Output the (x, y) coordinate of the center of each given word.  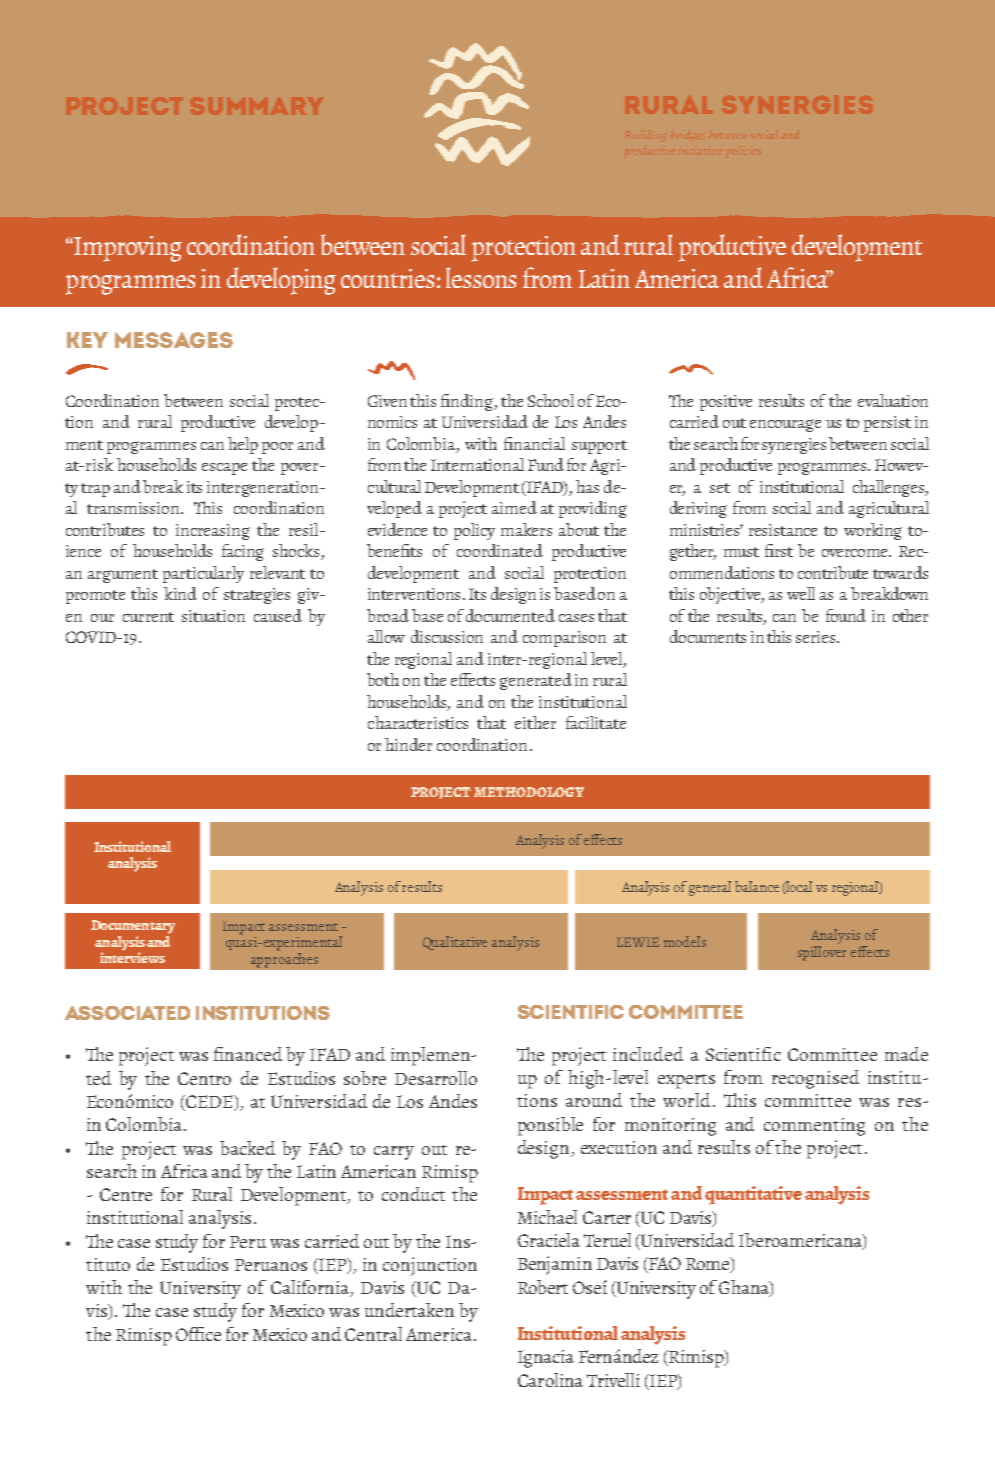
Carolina (550, 1380)
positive (726, 403)
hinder (408, 744)
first (779, 550)
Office (198, 1334)
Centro (204, 1078)
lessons (481, 277)
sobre (365, 1078)
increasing (213, 532)
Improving (127, 249)
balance (757, 886)
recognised (815, 1079)
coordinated (500, 550)
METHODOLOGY (529, 792)
